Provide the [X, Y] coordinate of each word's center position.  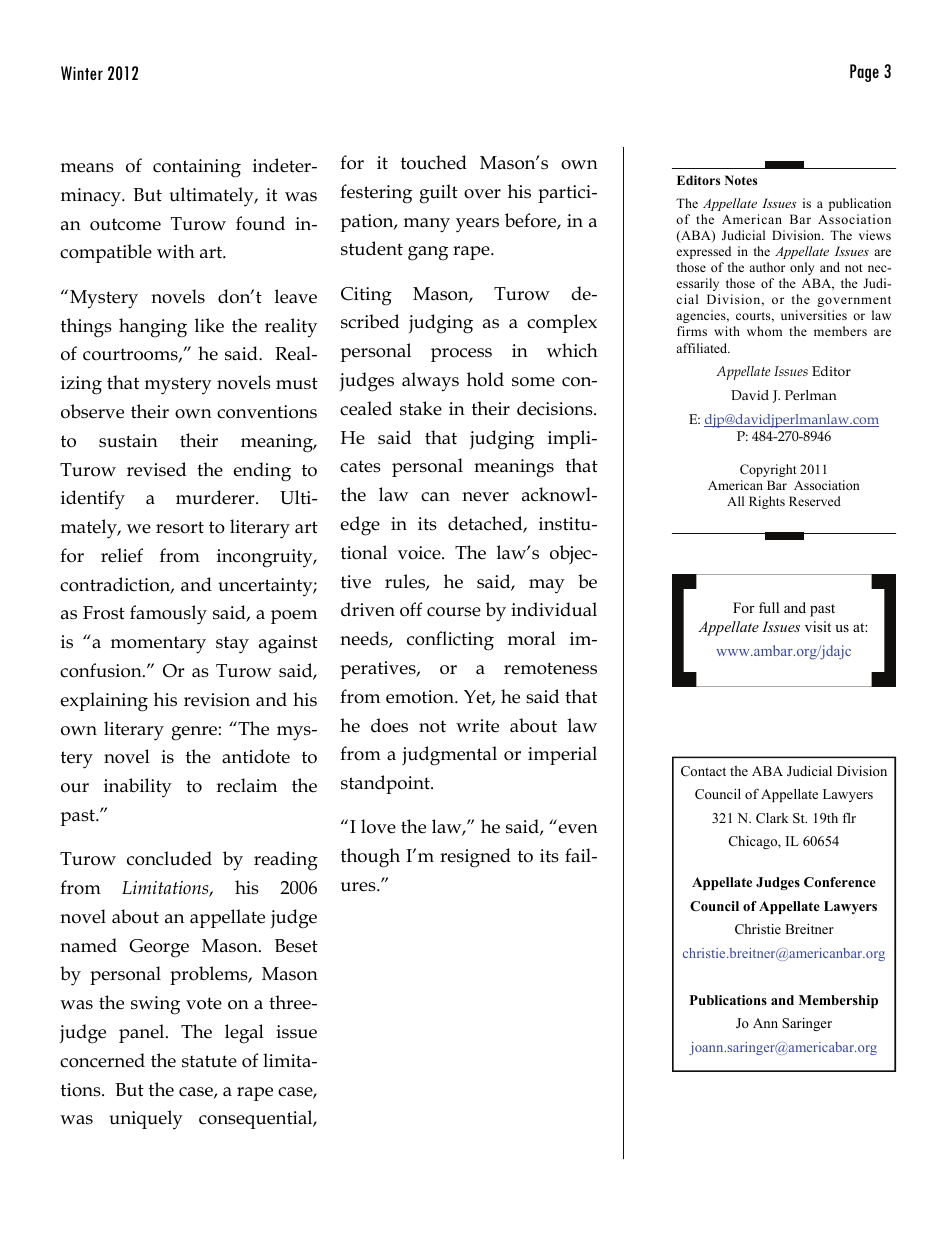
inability [138, 788]
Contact [703, 771]
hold [485, 379]
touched [434, 162]
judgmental [449, 756]
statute [209, 1061]
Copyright [768, 470]
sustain [128, 441]
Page [864, 73]
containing [197, 168]
